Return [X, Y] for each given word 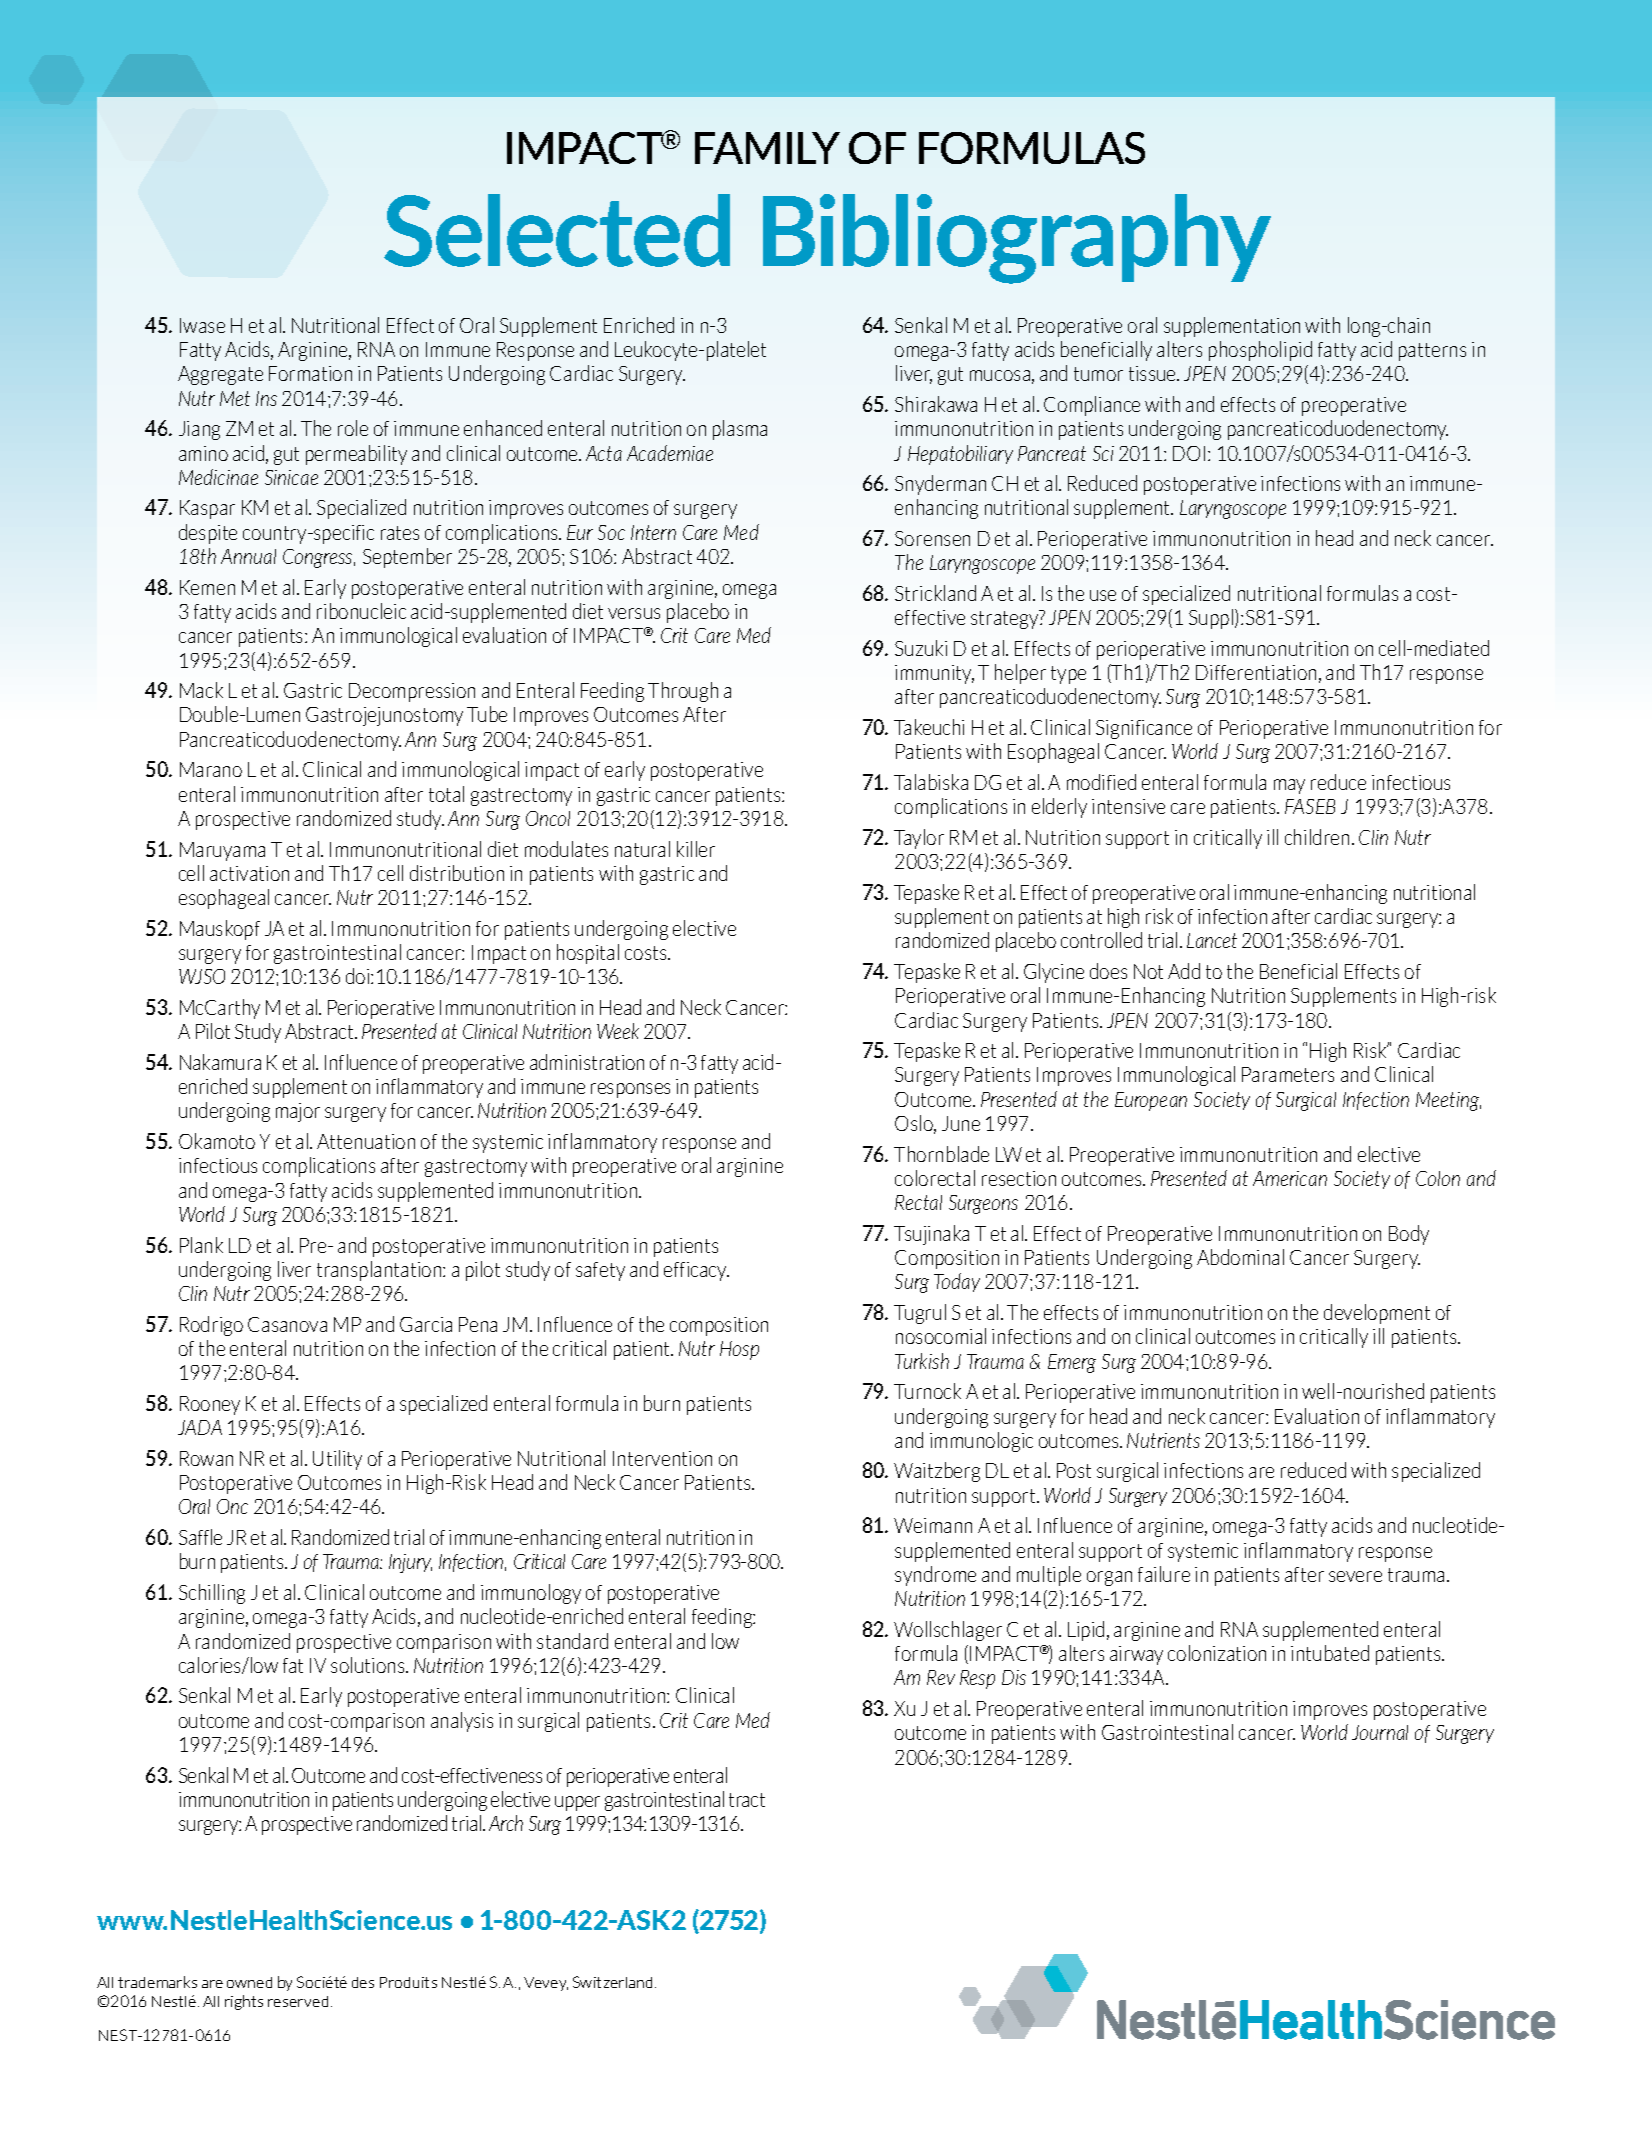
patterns [1432, 352]
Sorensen [932, 538]
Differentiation [1256, 672]
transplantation [380, 1271]
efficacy [696, 1271]
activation [249, 873]
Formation [310, 373]
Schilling [212, 1594]
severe [1355, 1576]
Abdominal [1240, 1257]
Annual [248, 556]
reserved [298, 2001]
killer [696, 849]
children [1319, 837]
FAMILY [767, 148]
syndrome [935, 1576]
